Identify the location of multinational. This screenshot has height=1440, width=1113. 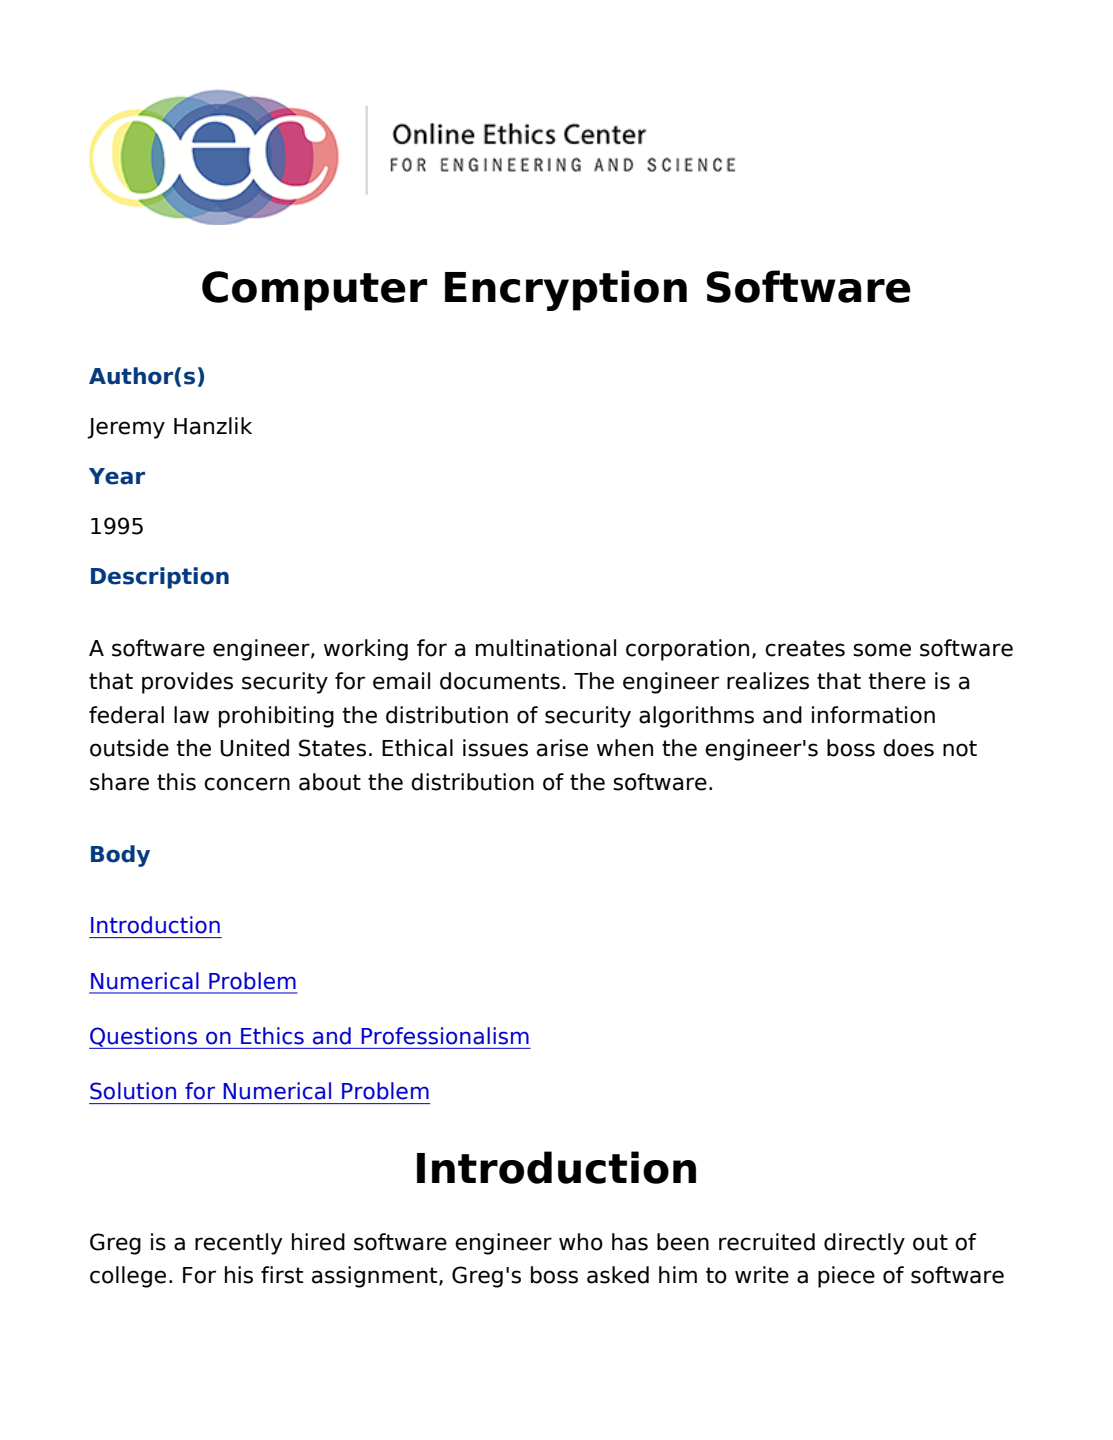
(546, 648).
